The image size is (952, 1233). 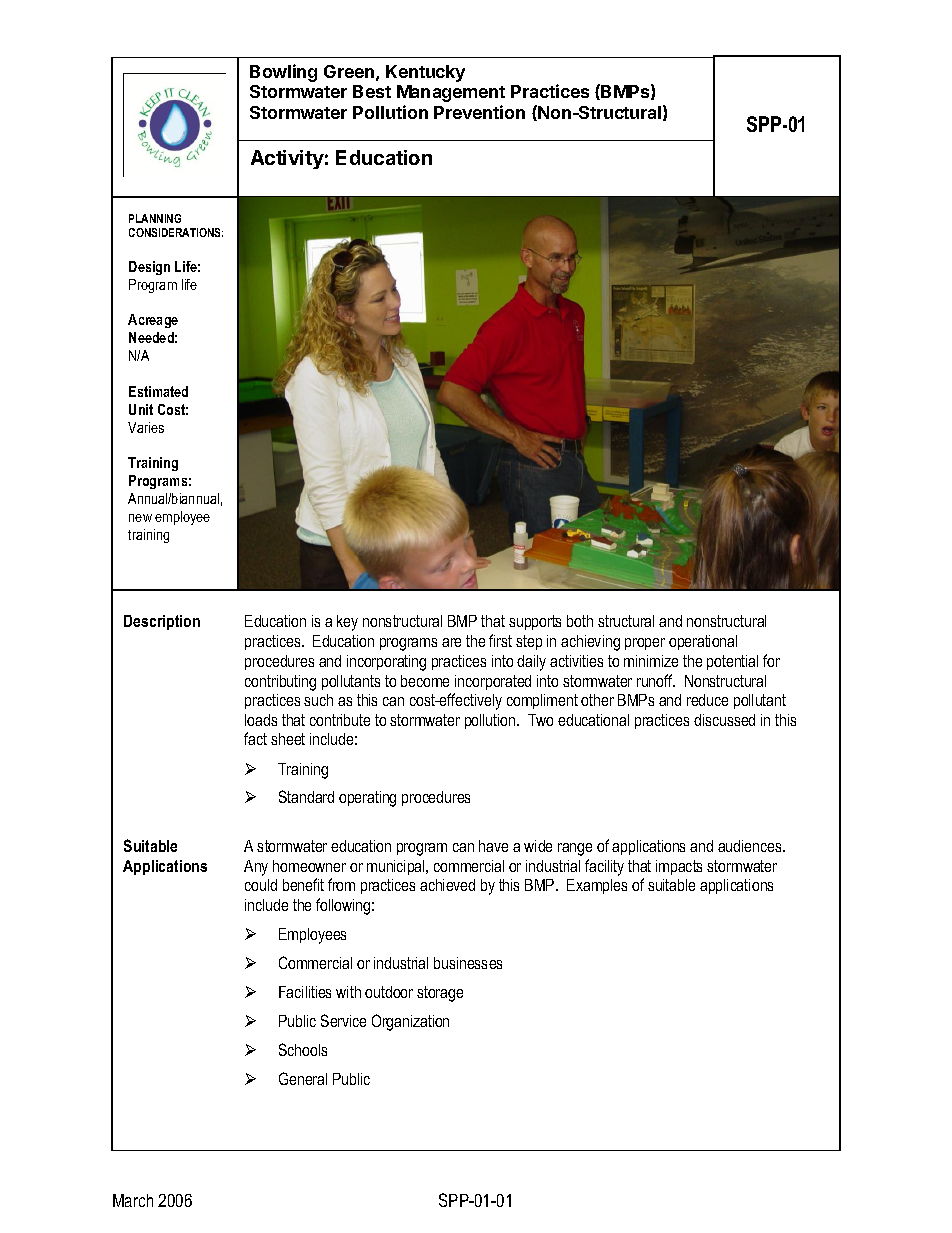 I want to click on both, so click(x=580, y=621).
